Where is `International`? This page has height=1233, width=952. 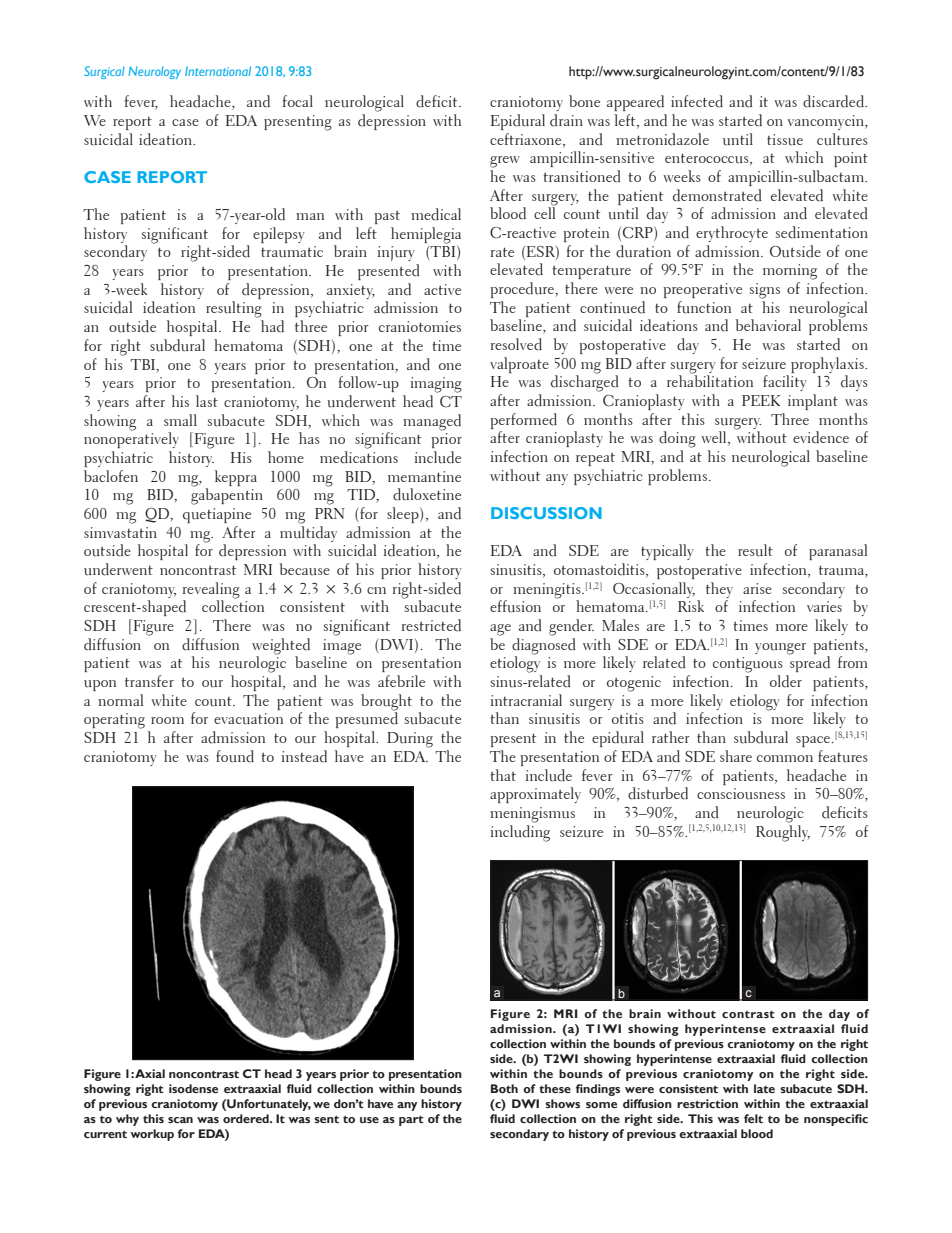 International is located at coordinates (218, 71).
